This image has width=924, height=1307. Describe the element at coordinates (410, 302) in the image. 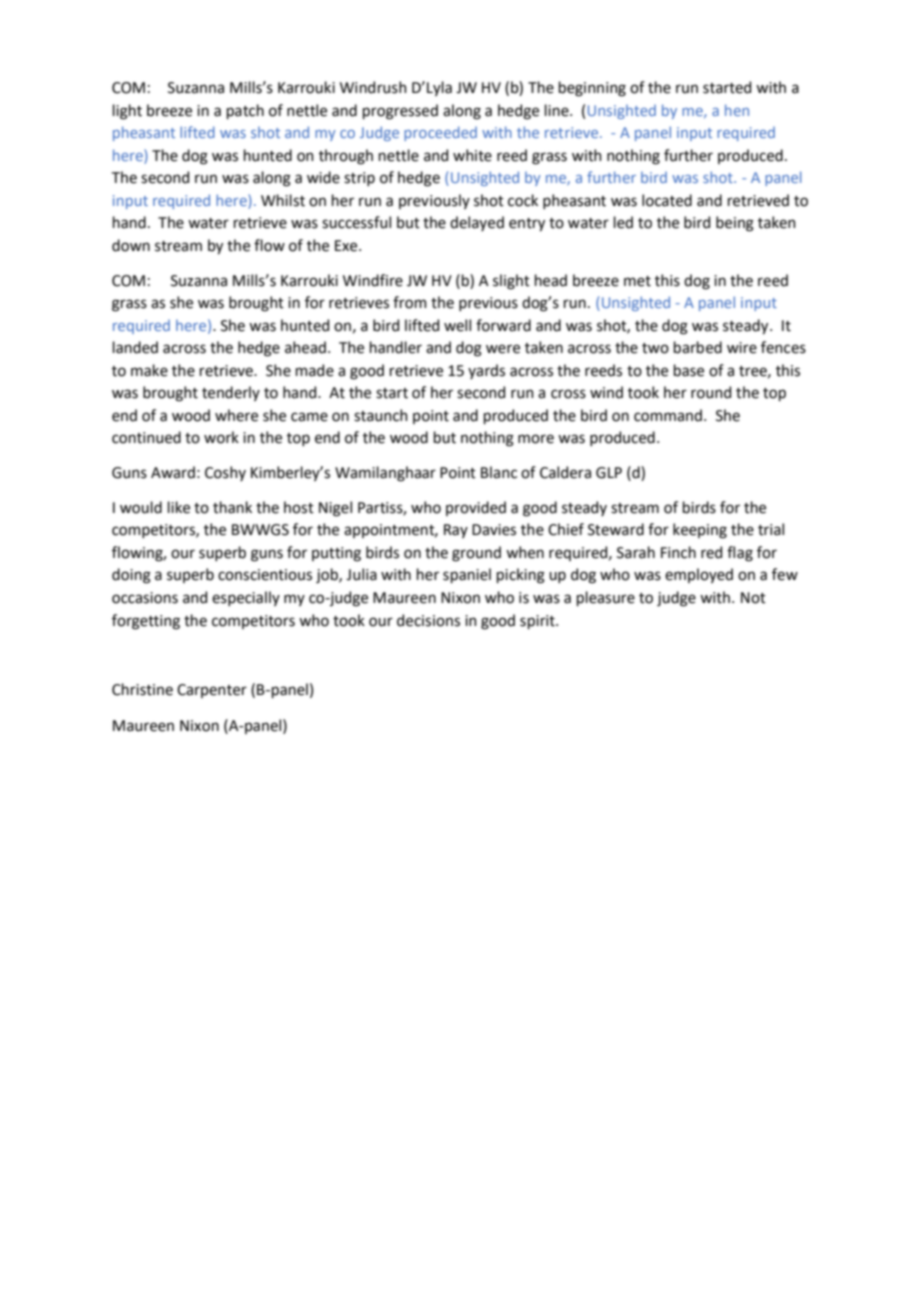

I see `from` at that location.
